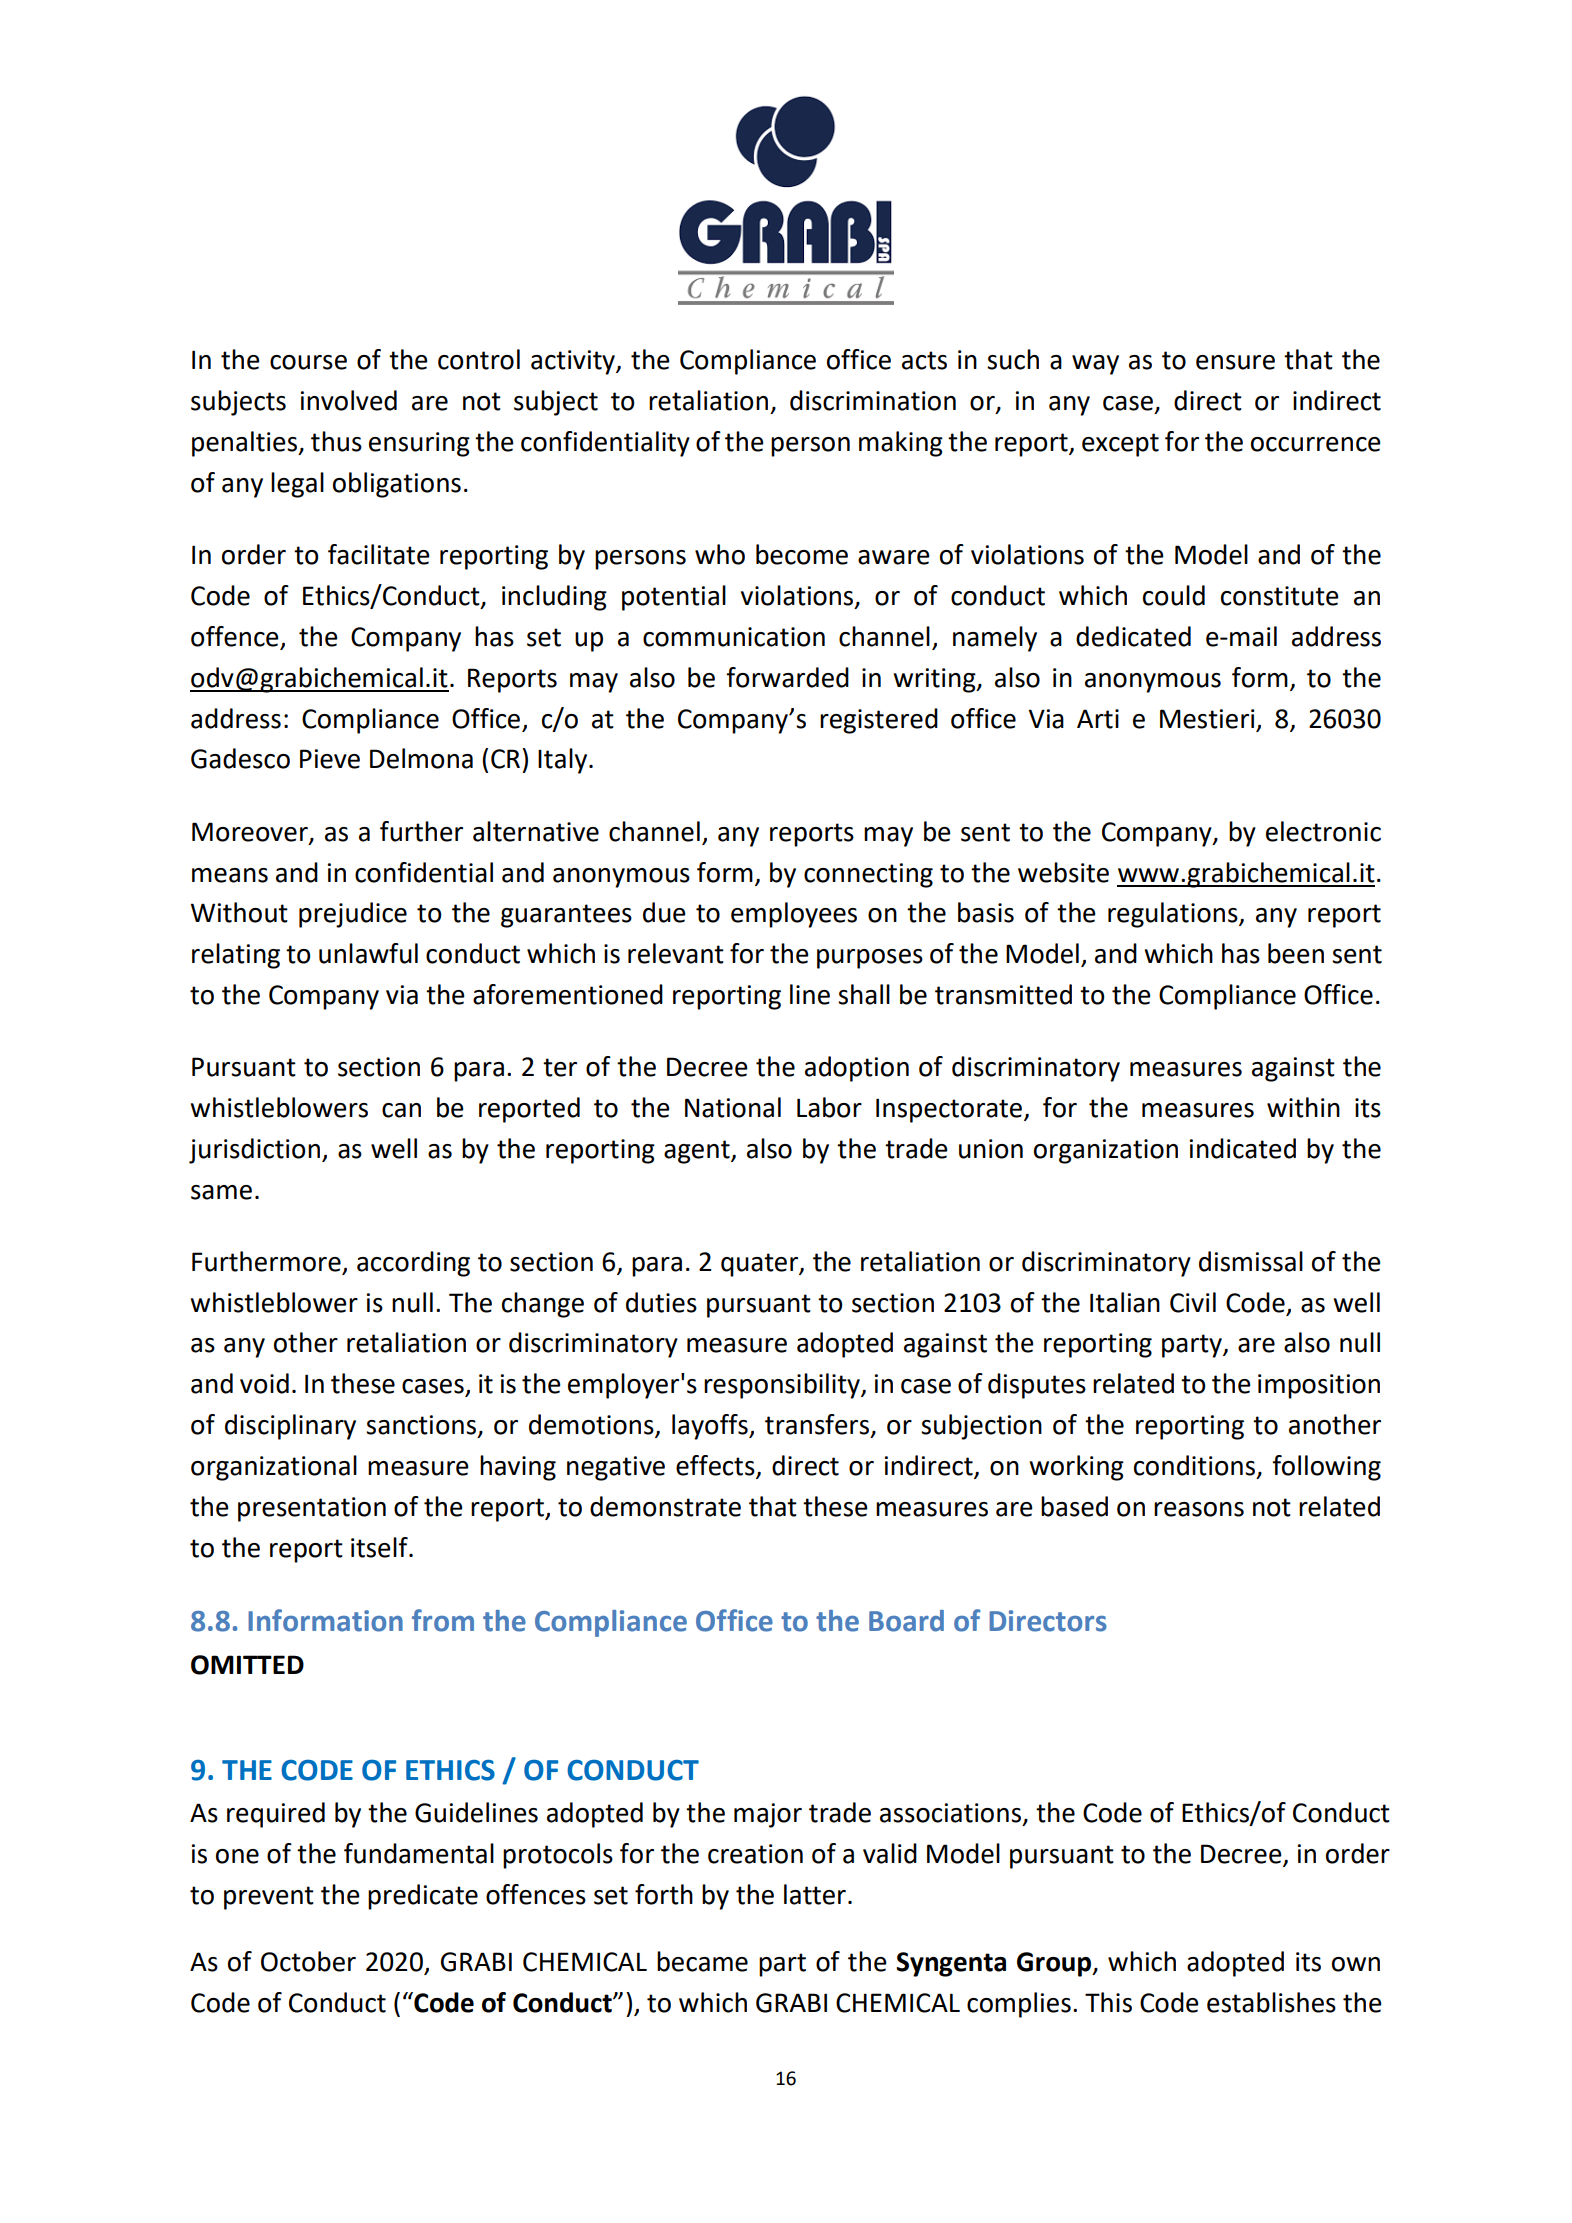 The image size is (1572, 2223). I want to click on involved, so click(348, 400).
